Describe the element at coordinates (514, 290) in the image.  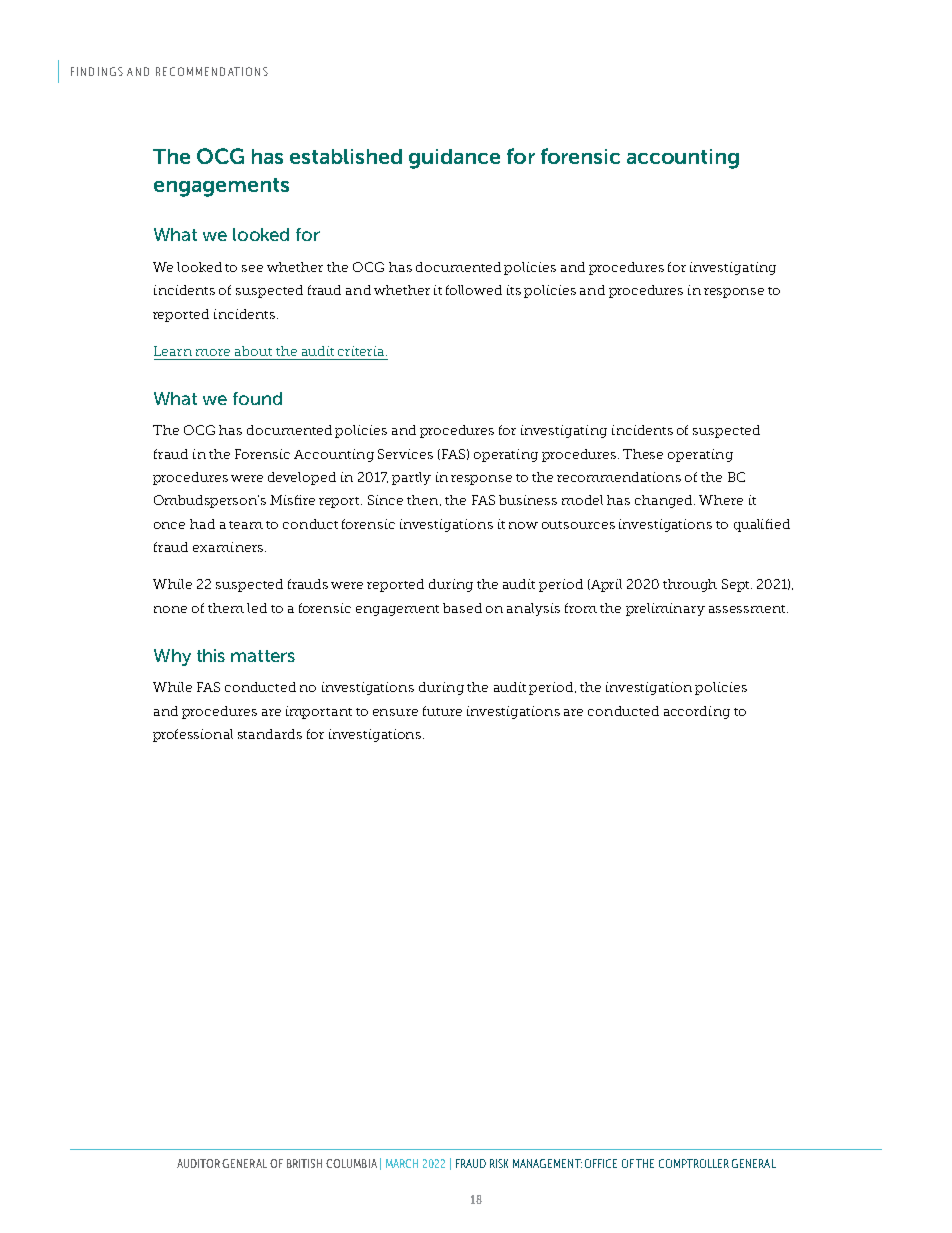
I see `its` at that location.
